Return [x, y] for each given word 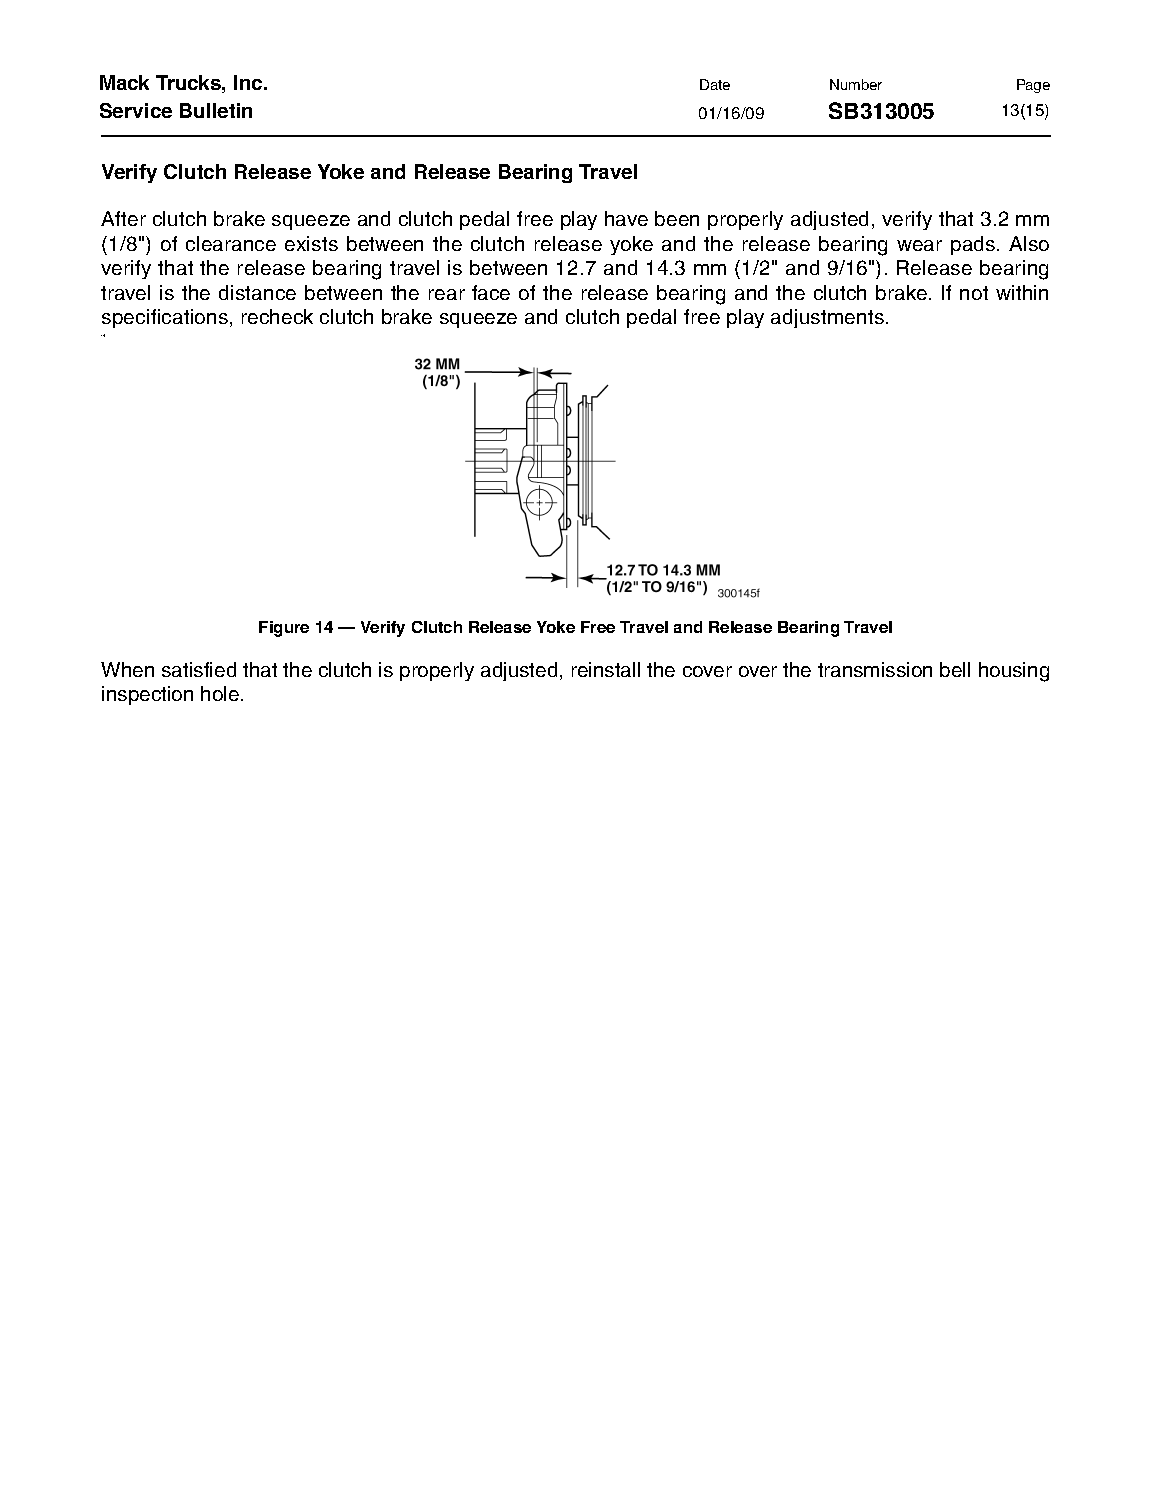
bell [955, 669]
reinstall [606, 669]
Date [715, 84]
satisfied [199, 669]
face [491, 292]
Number [856, 84]
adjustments [827, 318]
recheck [277, 316]
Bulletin [216, 110]
